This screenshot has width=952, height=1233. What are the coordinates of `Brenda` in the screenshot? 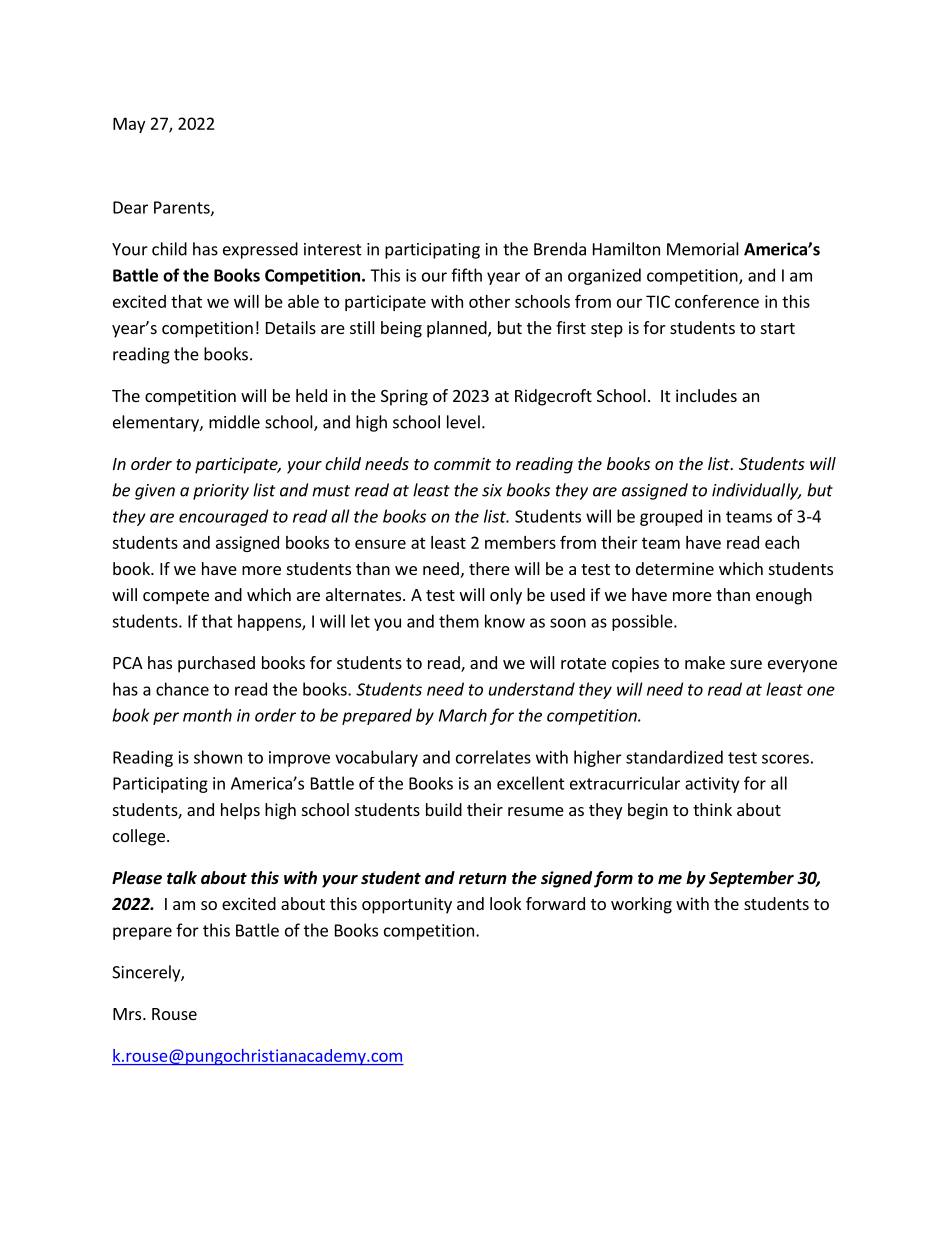 It's located at (560, 249).
